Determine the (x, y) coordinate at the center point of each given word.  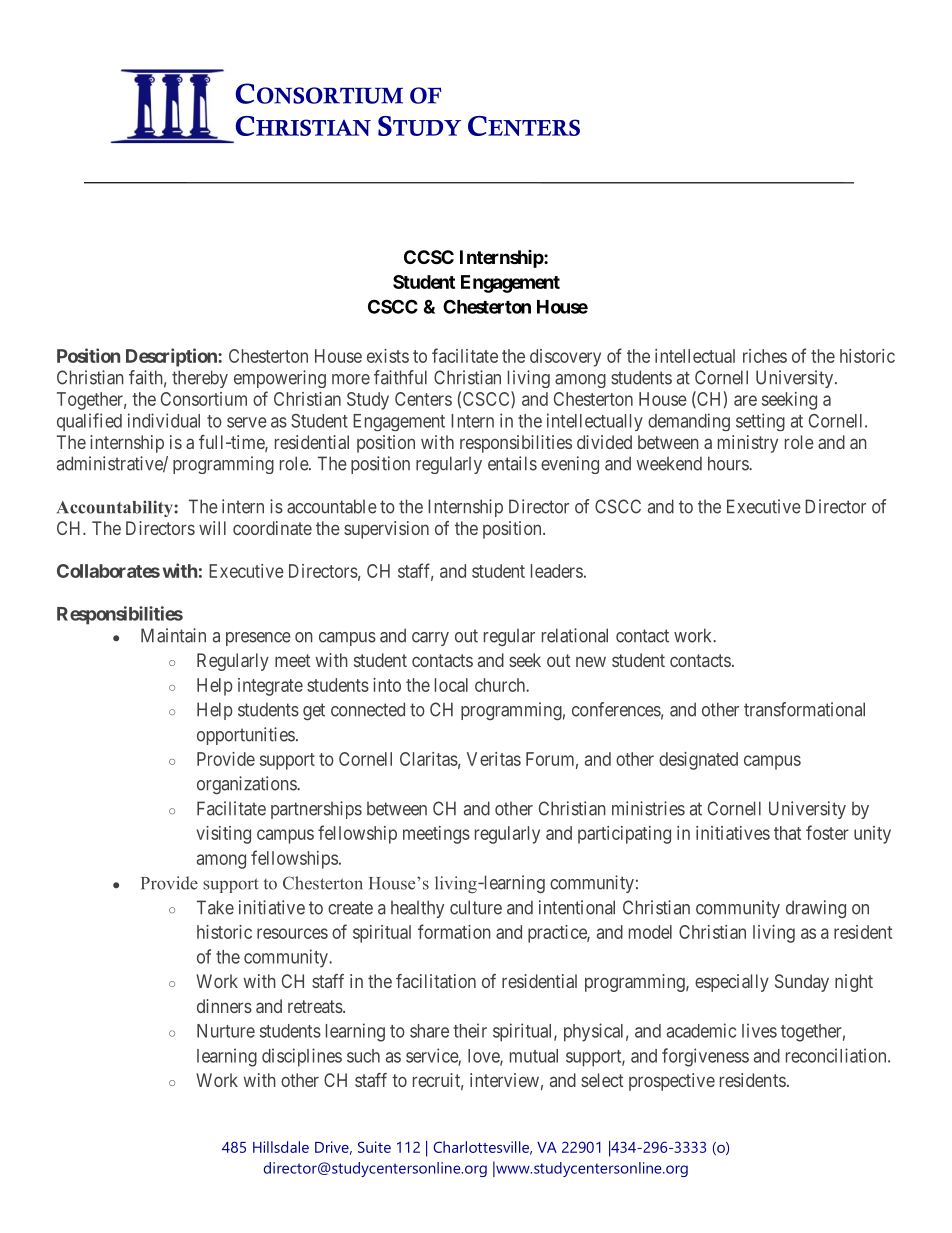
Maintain (173, 635)
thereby (200, 379)
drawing (816, 909)
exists (388, 356)
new (591, 661)
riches (765, 356)
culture (476, 907)
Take (215, 907)
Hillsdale (281, 1147)
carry (430, 639)
